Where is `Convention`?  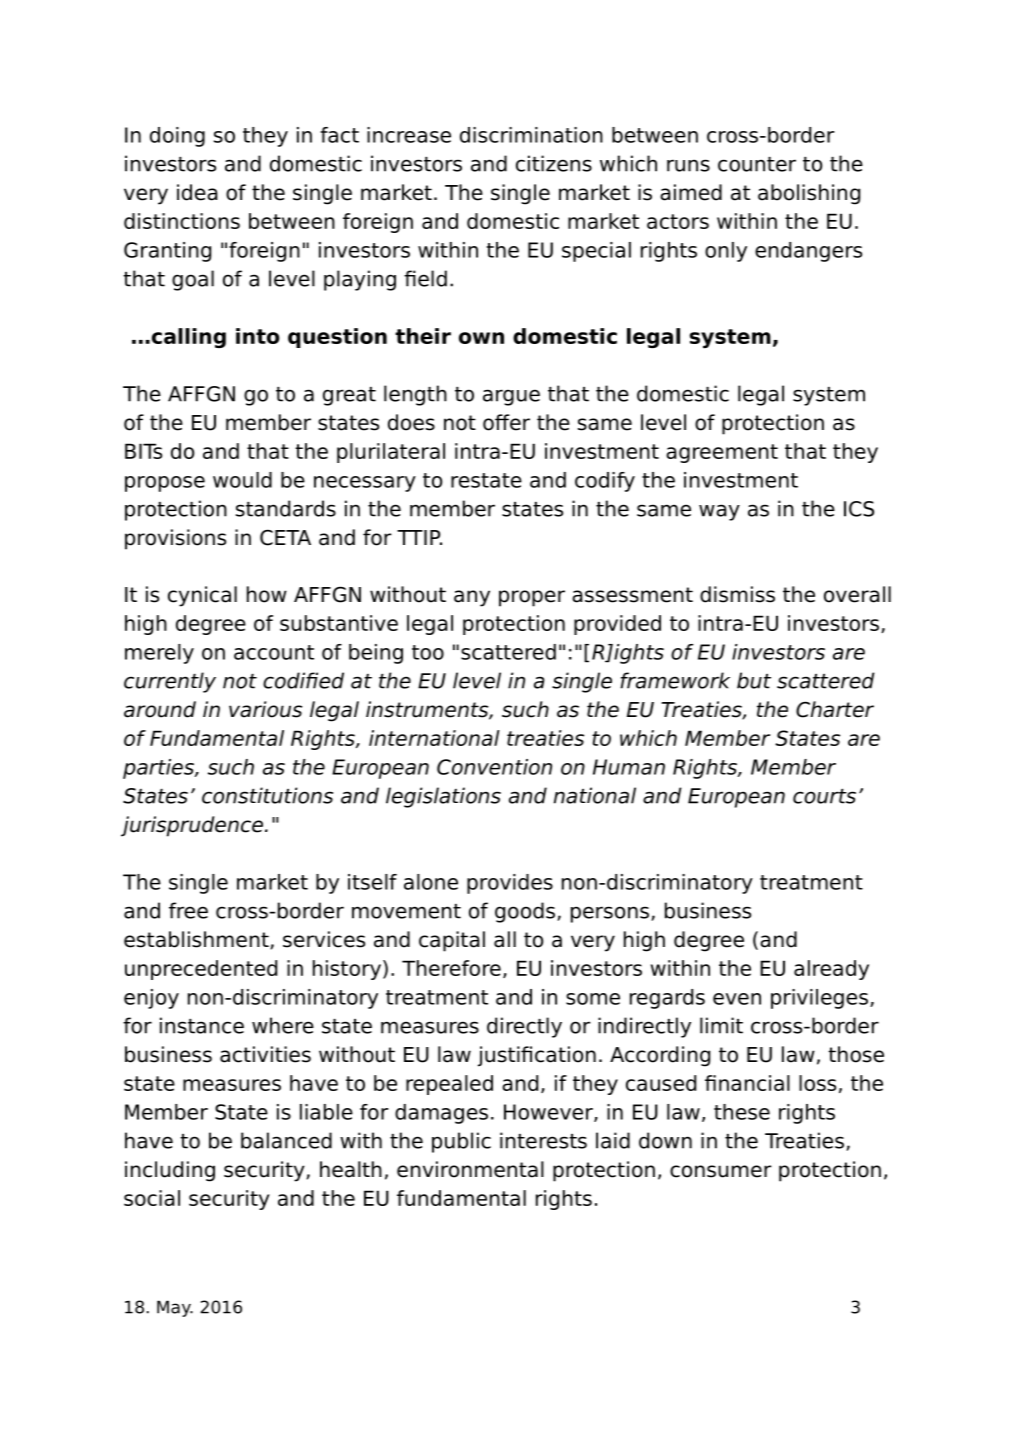
Convention is located at coordinates (494, 767).
